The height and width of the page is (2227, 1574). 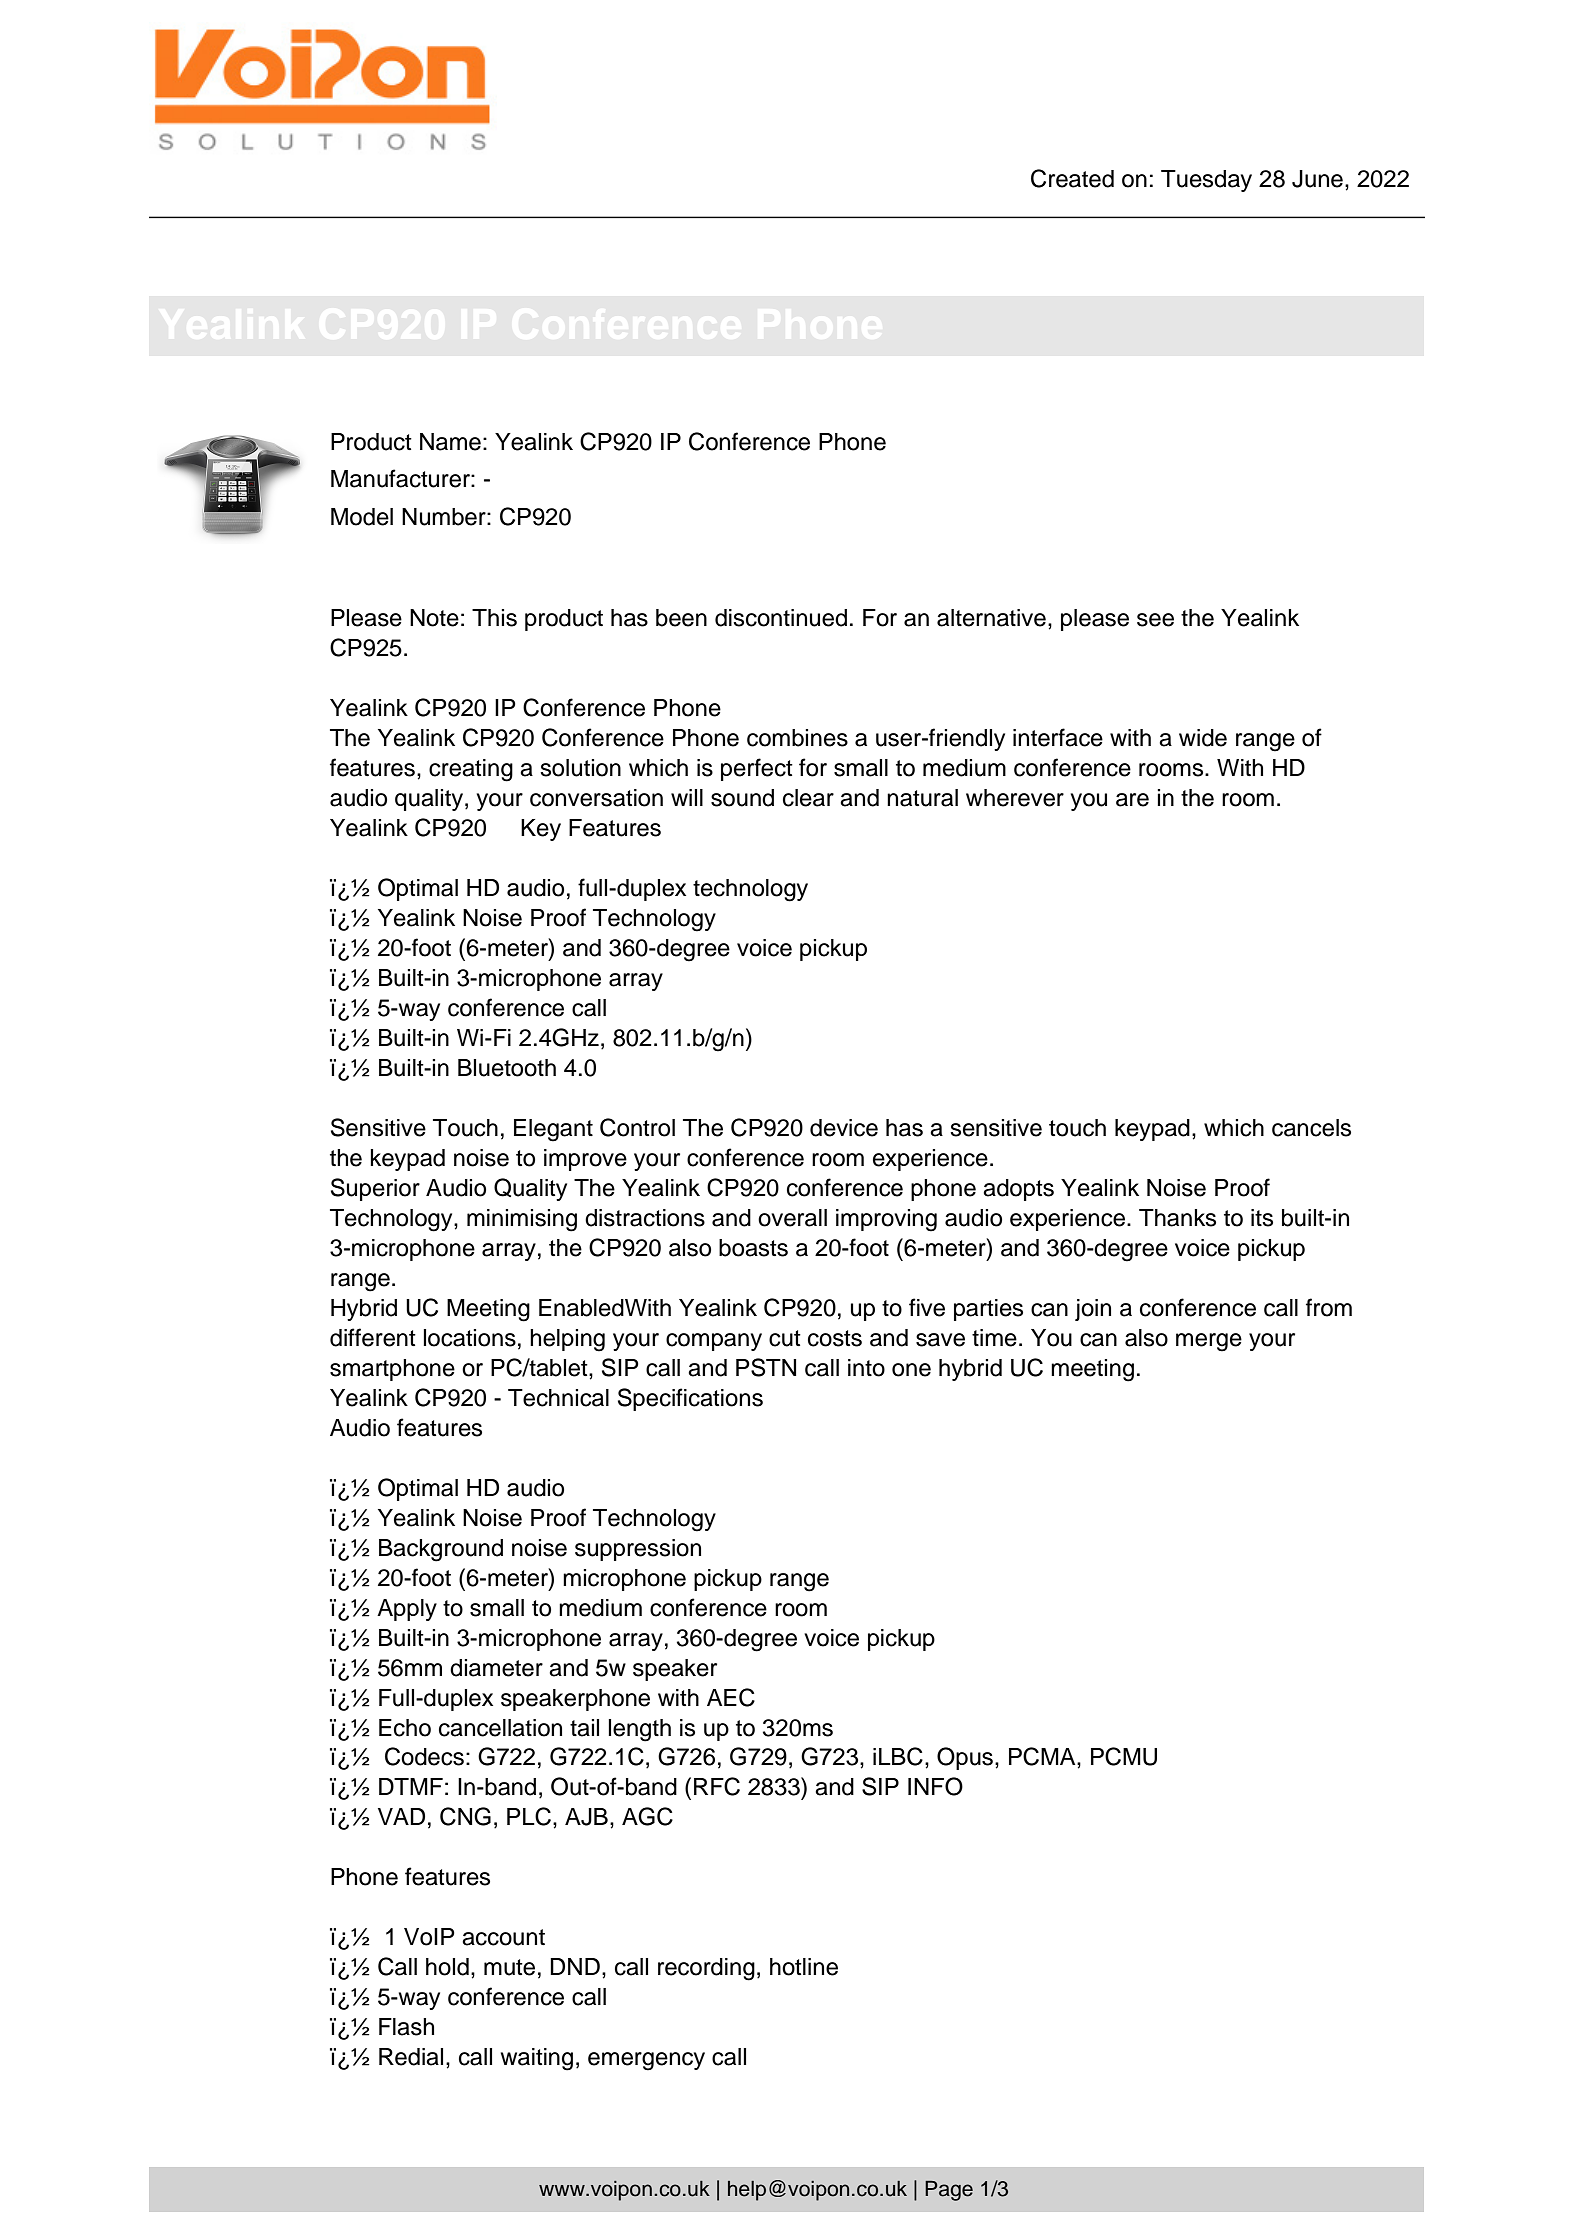 I want to click on Background, so click(x=441, y=1550).
